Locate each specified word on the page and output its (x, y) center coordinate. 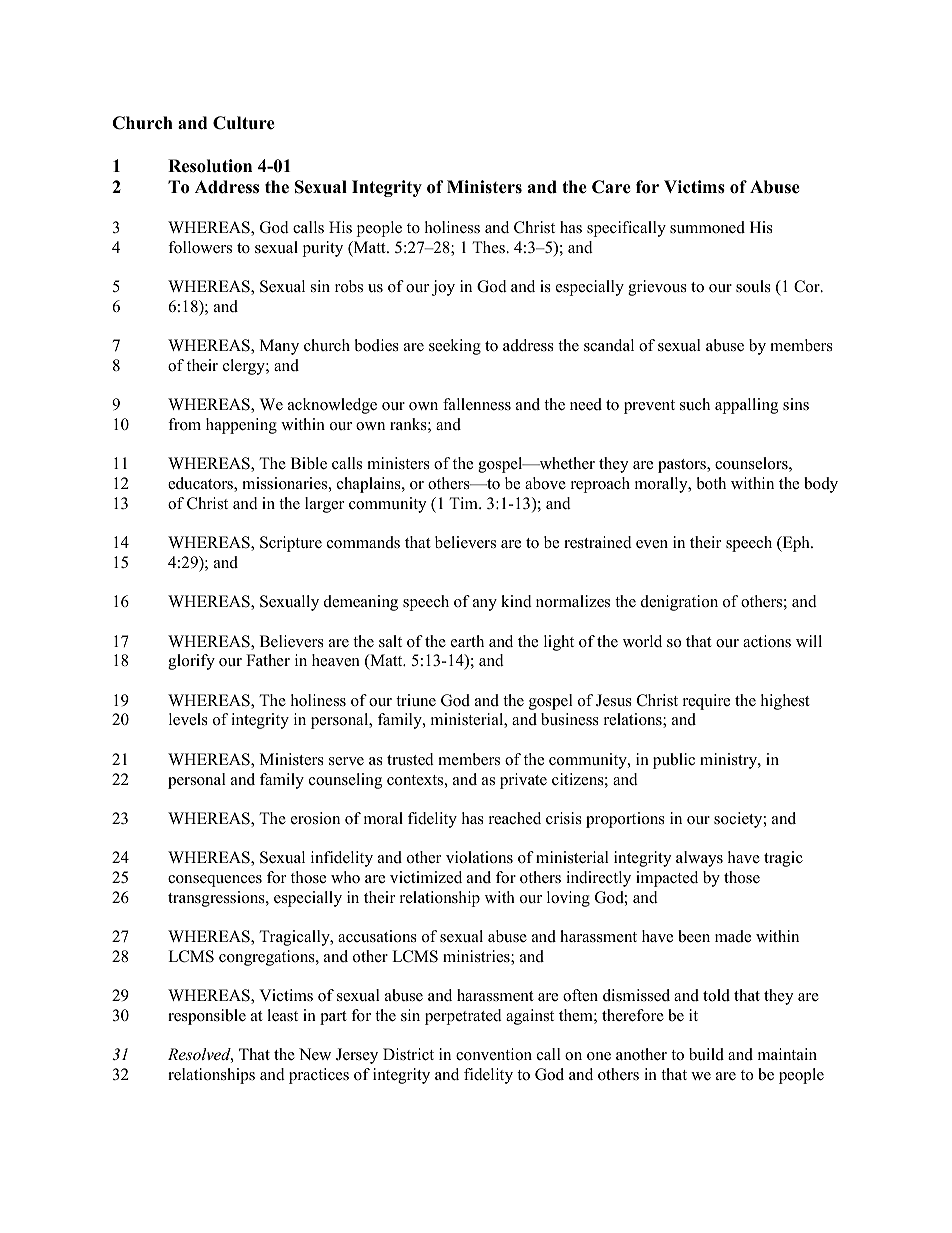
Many (279, 347)
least (282, 1015)
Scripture (291, 544)
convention (494, 1054)
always (699, 859)
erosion (315, 818)
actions (767, 641)
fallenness (477, 404)
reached (515, 818)
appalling (746, 406)
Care (611, 187)
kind (516, 601)
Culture (244, 123)
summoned (707, 227)
